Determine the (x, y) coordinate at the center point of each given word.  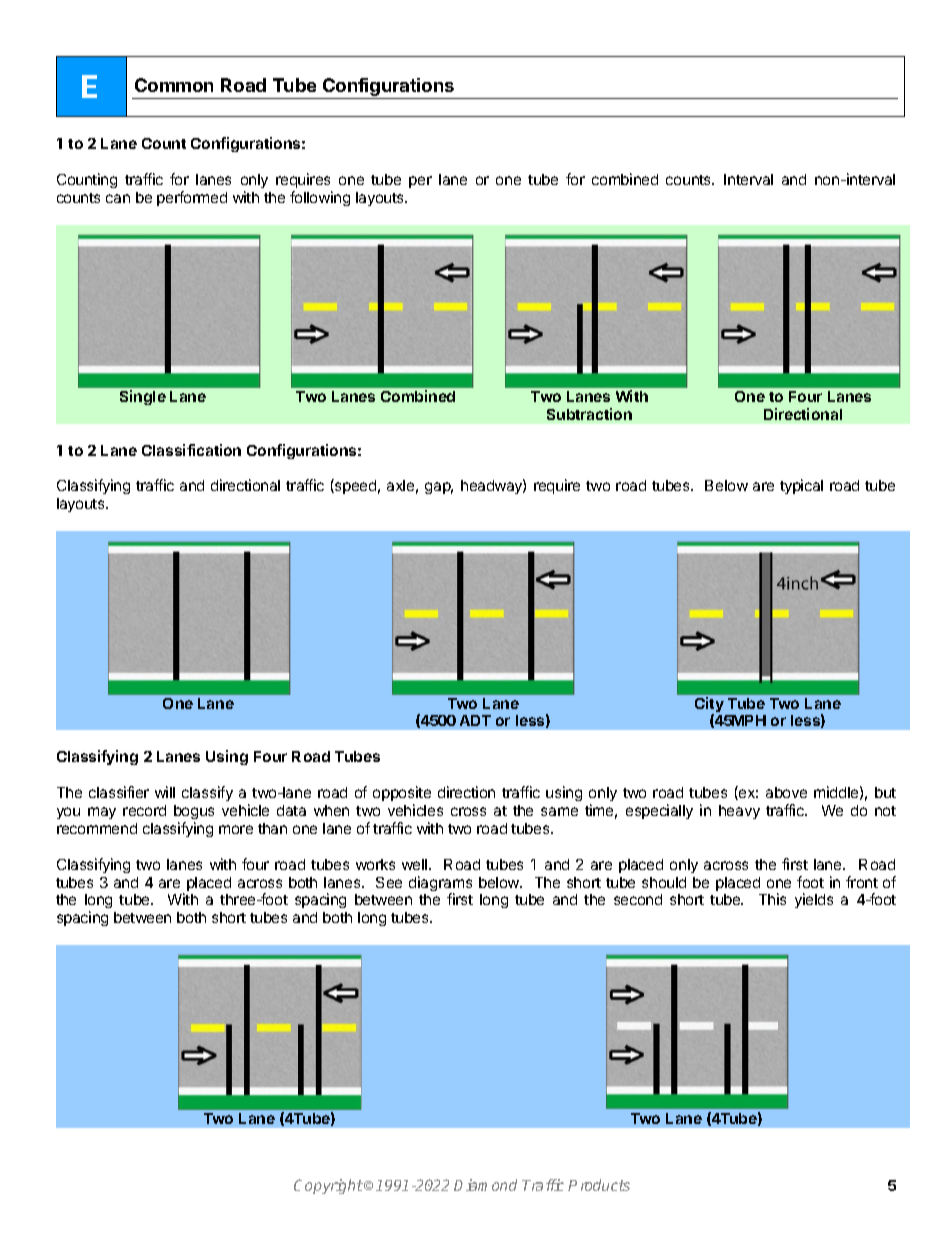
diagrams (440, 885)
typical (801, 486)
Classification (191, 450)
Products (599, 1185)
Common (174, 85)
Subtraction (589, 414)
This (772, 899)
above (786, 792)
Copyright (328, 1186)
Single (143, 397)
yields (814, 900)
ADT (475, 720)
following (320, 198)
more (236, 829)
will (165, 792)
